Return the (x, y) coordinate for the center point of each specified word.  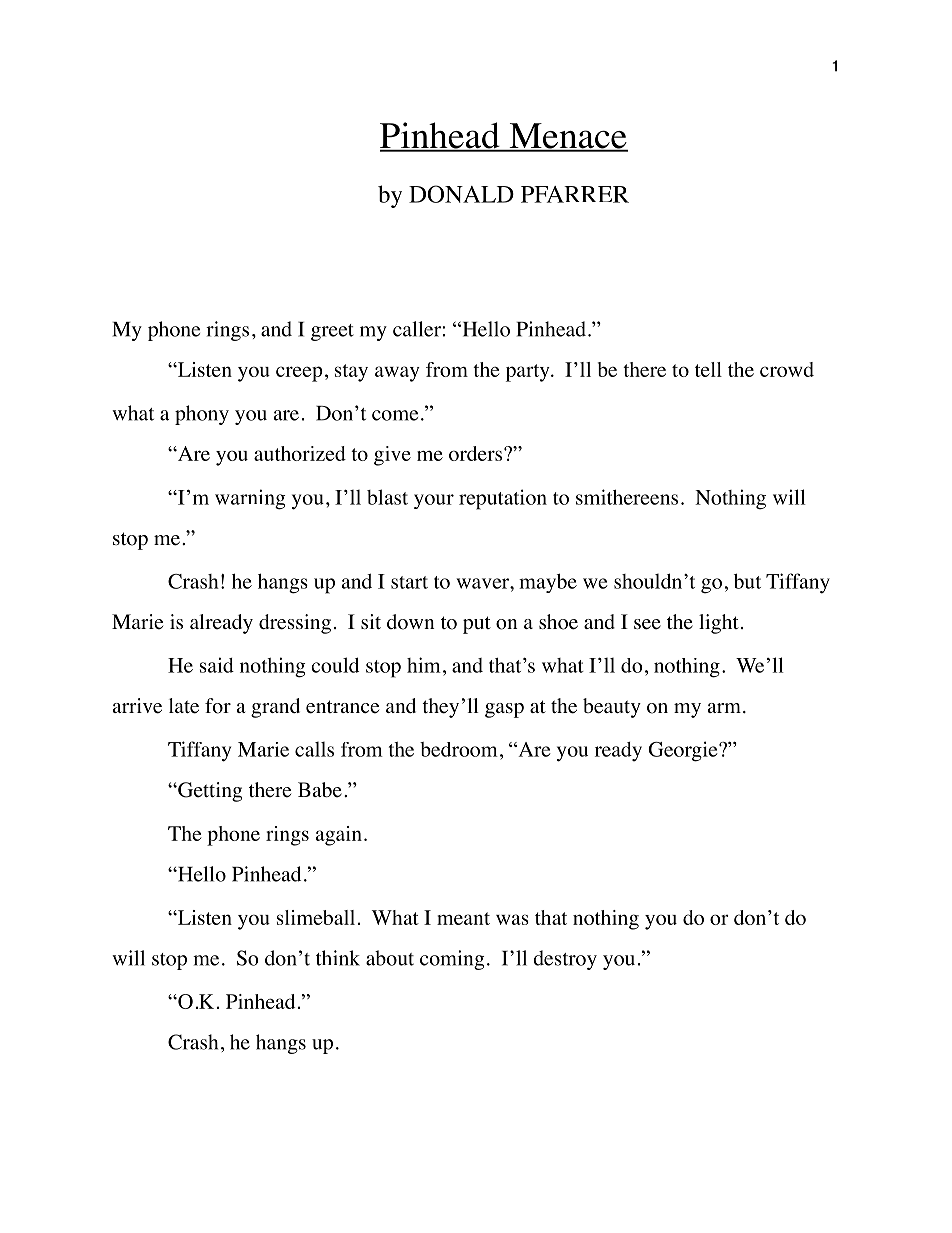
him (424, 665)
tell (708, 369)
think (338, 958)
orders (477, 453)
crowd (787, 369)
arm (724, 708)
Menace (567, 137)
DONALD (461, 194)
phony (202, 415)
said (217, 665)
